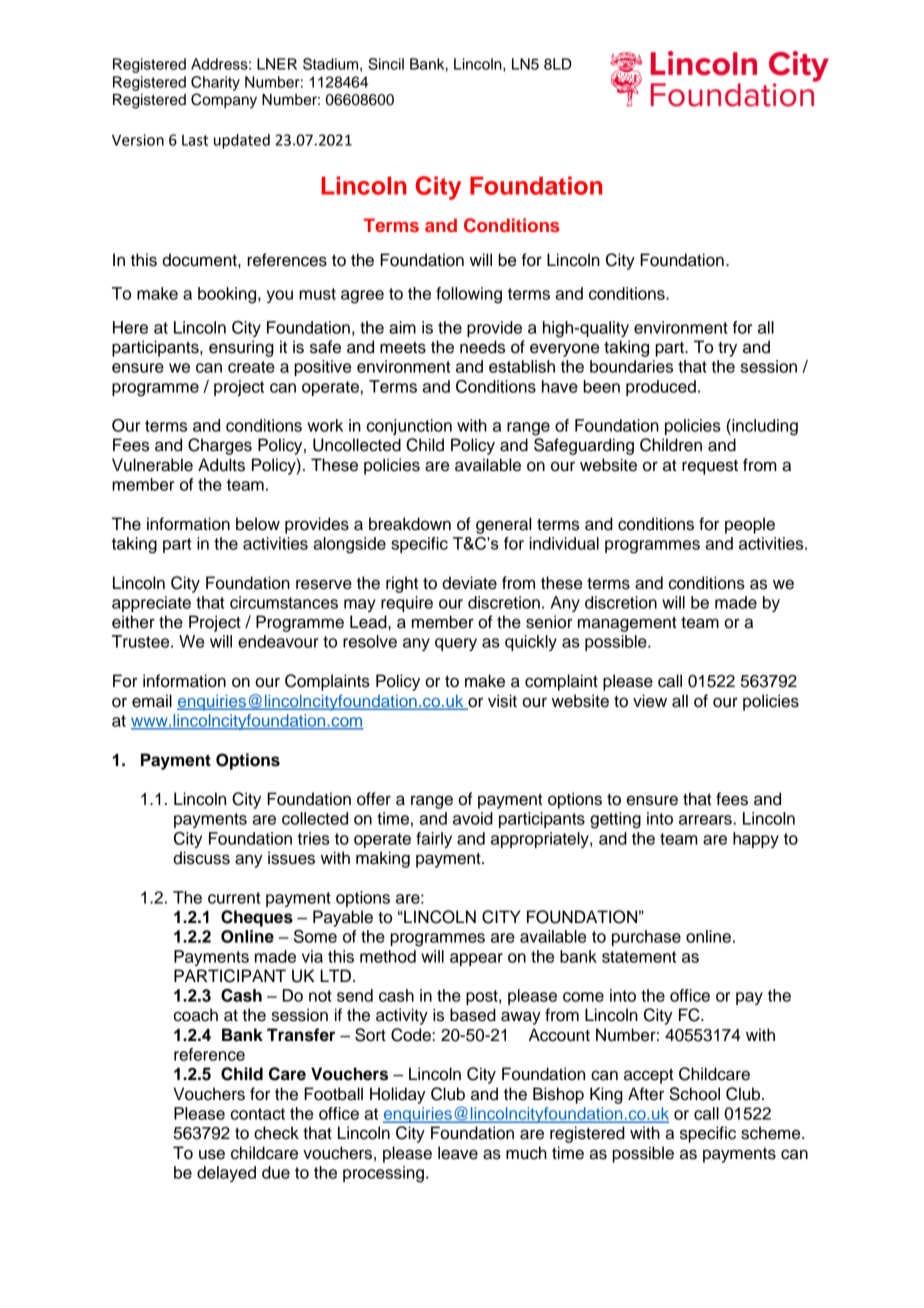 This screenshot has width=924, height=1308. Describe the element at coordinates (224, 101) in the screenshot. I see `Company` at that location.
